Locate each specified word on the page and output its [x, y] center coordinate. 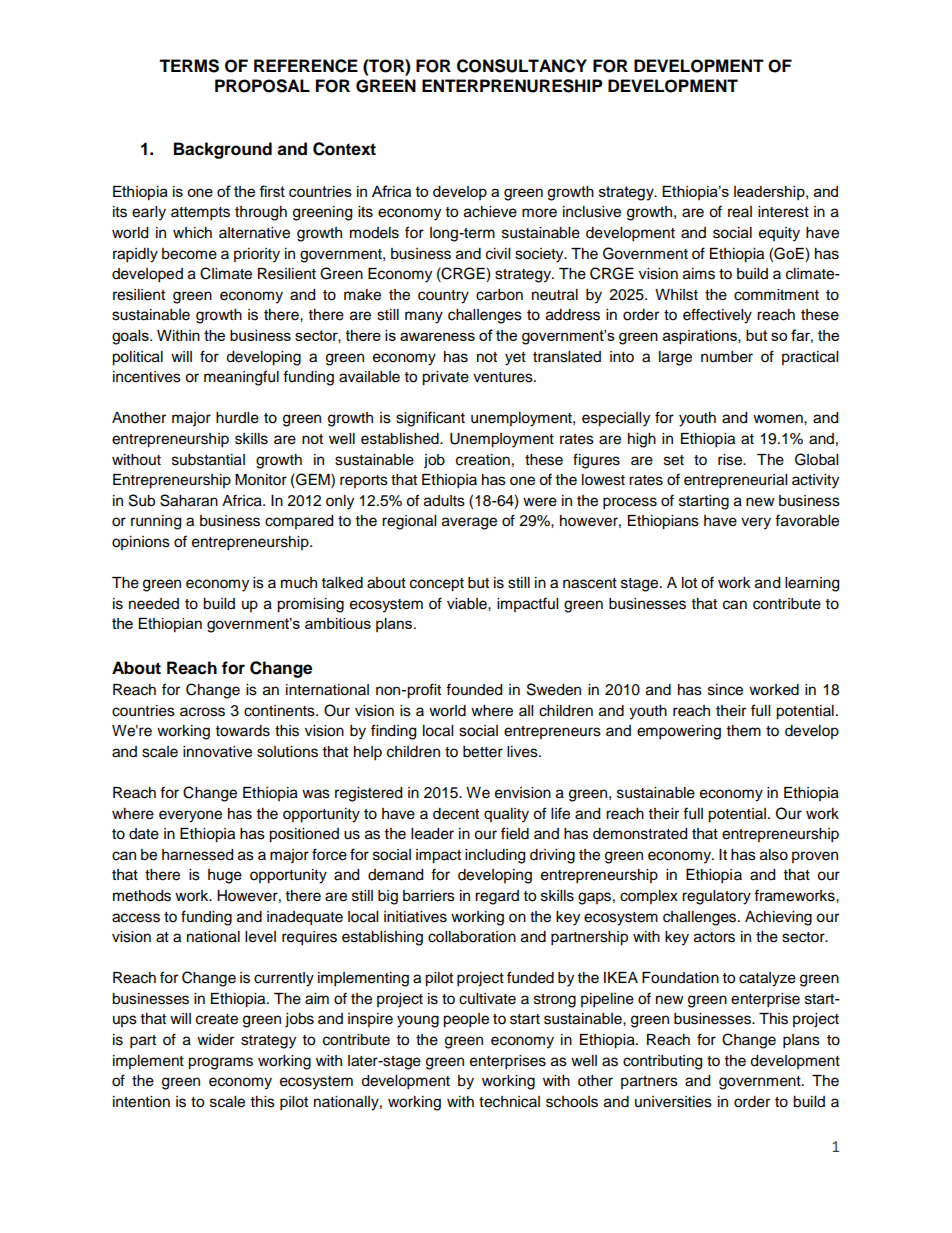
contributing [662, 1062]
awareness [437, 336]
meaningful [241, 378]
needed [154, 604]
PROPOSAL [262, 86]
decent [456, 814]
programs [220, 1063]
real [740, 212]
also [774, 855]
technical [509, 1102]
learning [812, 584]
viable [468, 604]
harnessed [197, 855]
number [727, 357]
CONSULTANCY [522, 66]
